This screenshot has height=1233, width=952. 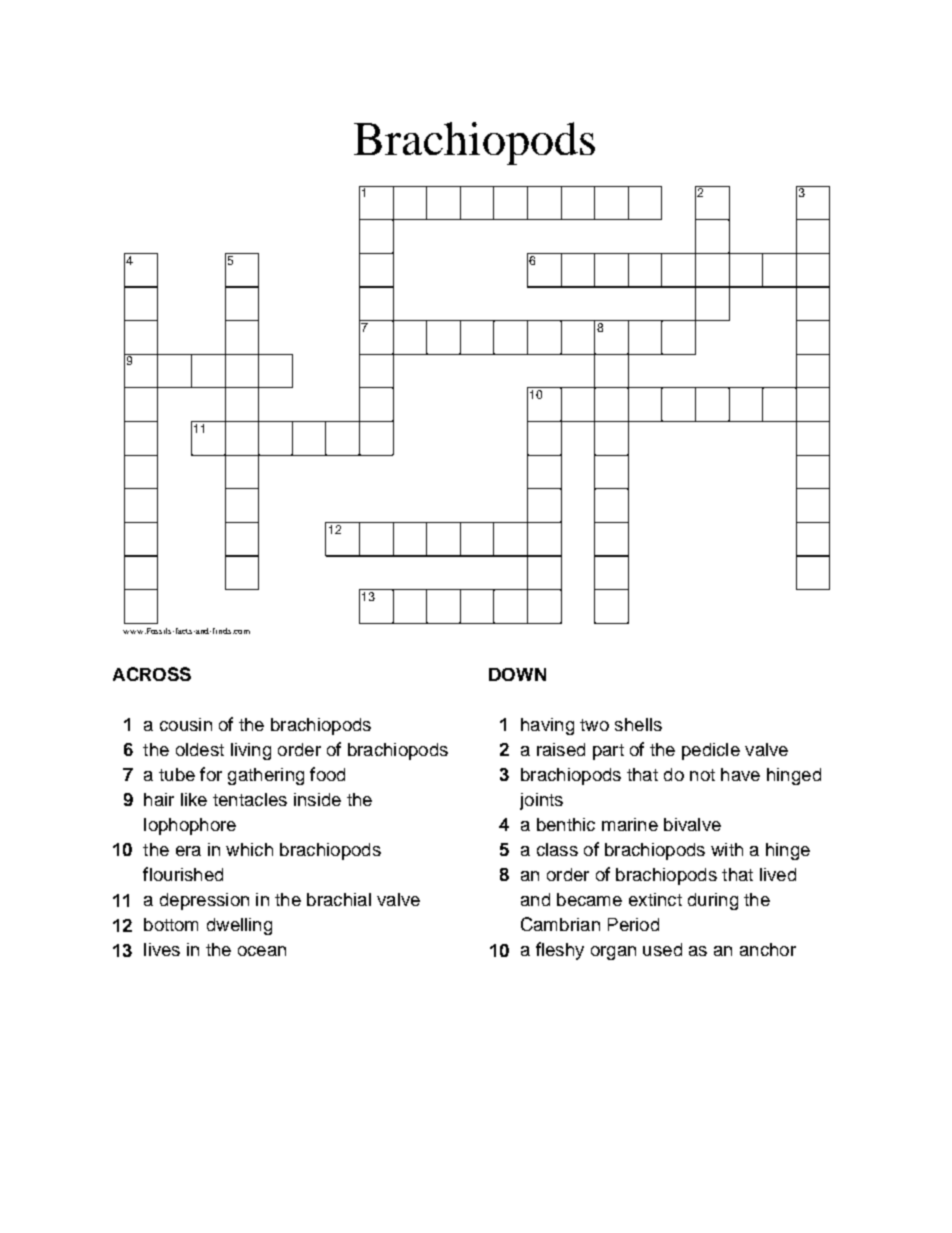 I want to click on marine, so click(x=630, y=824).
